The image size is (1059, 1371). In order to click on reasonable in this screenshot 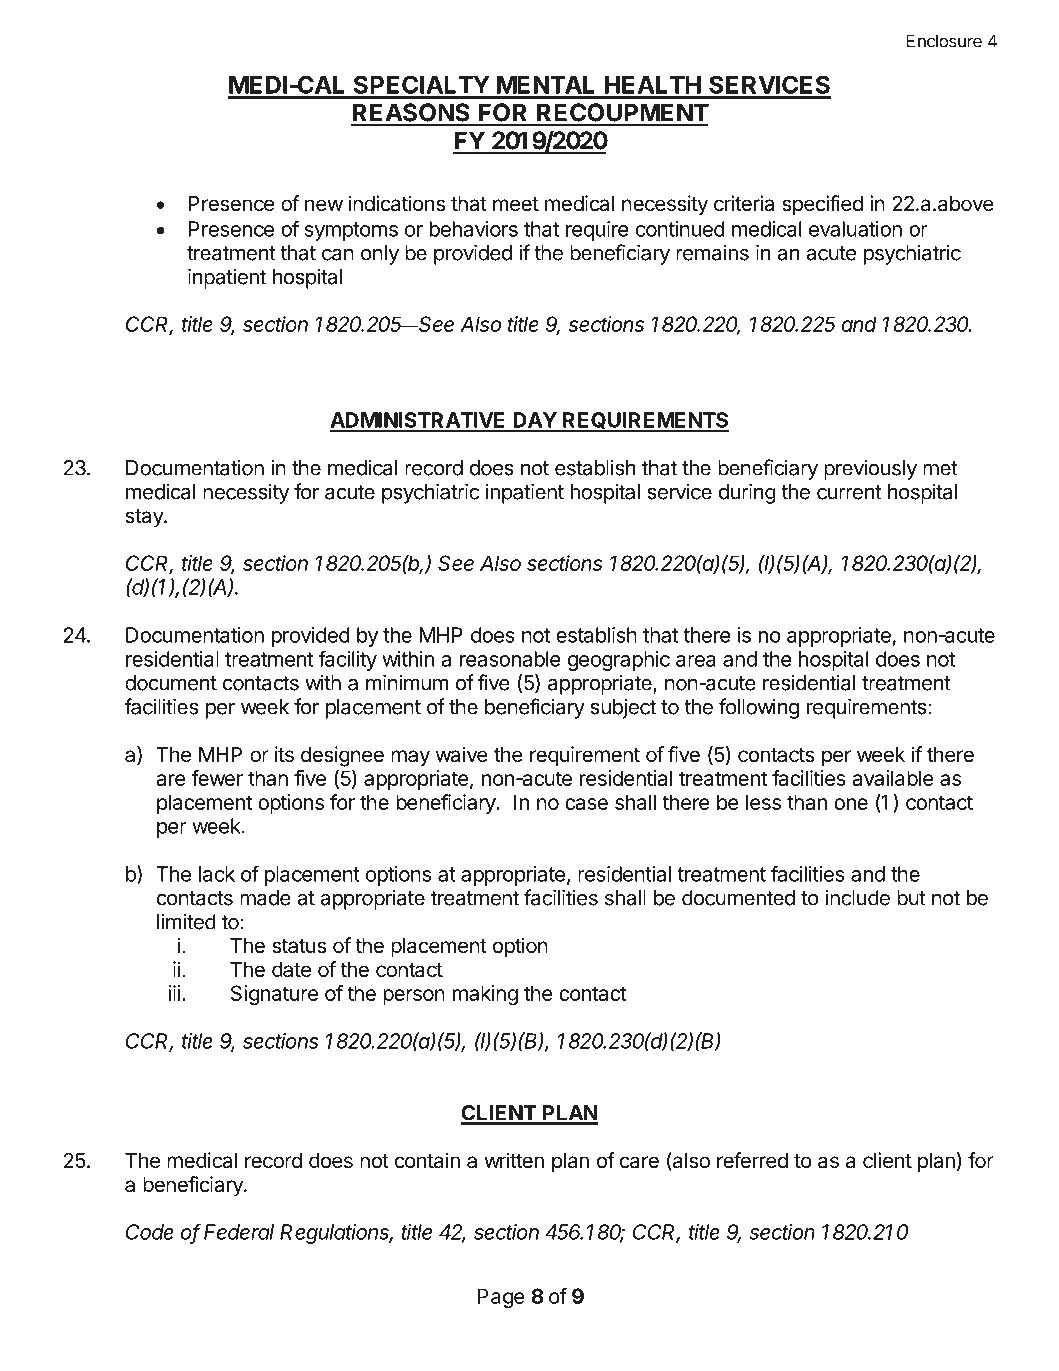, I will do `click(510, 659)`.
